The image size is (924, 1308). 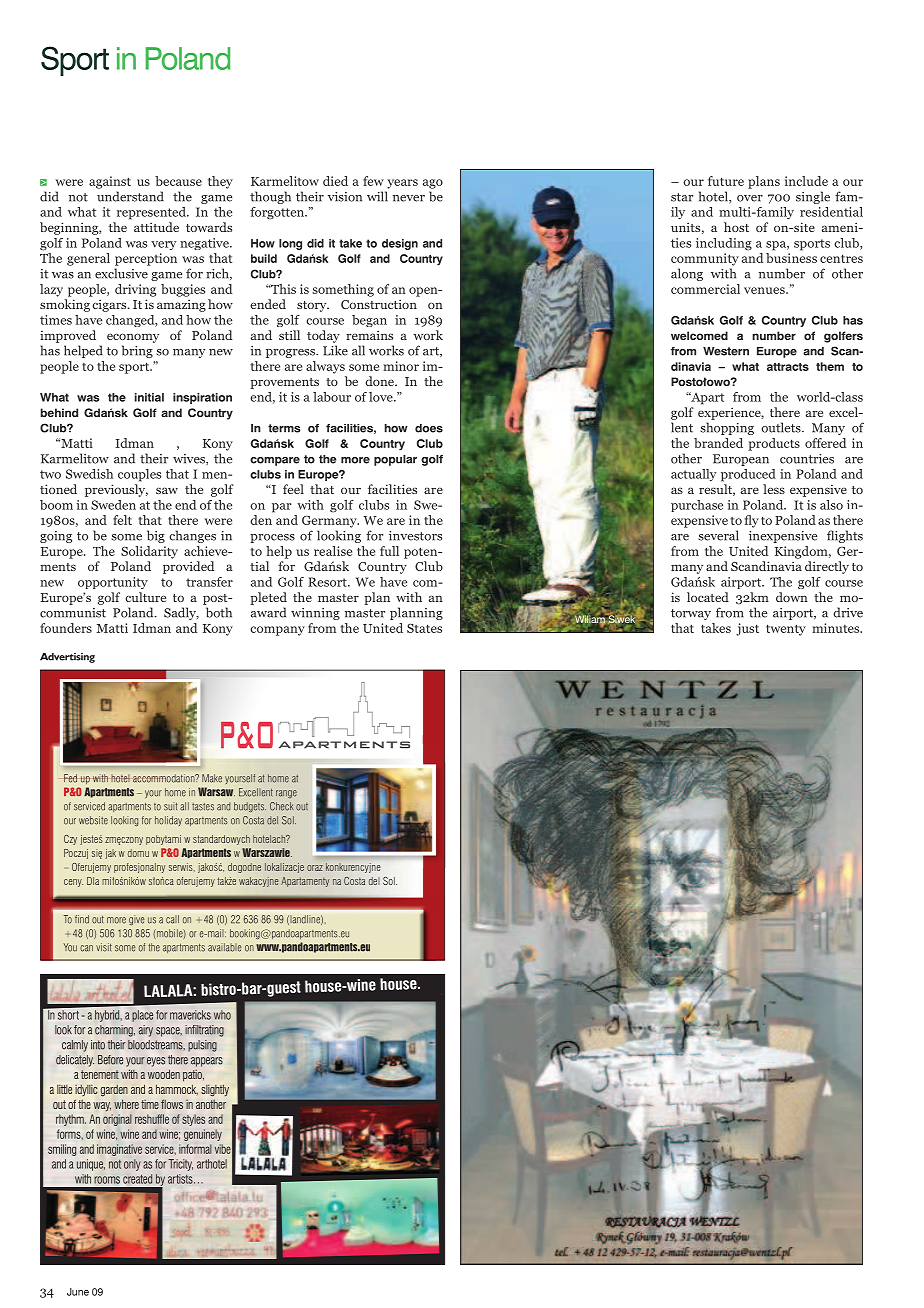 I want to click on June, so click(x=78, y=1292).
